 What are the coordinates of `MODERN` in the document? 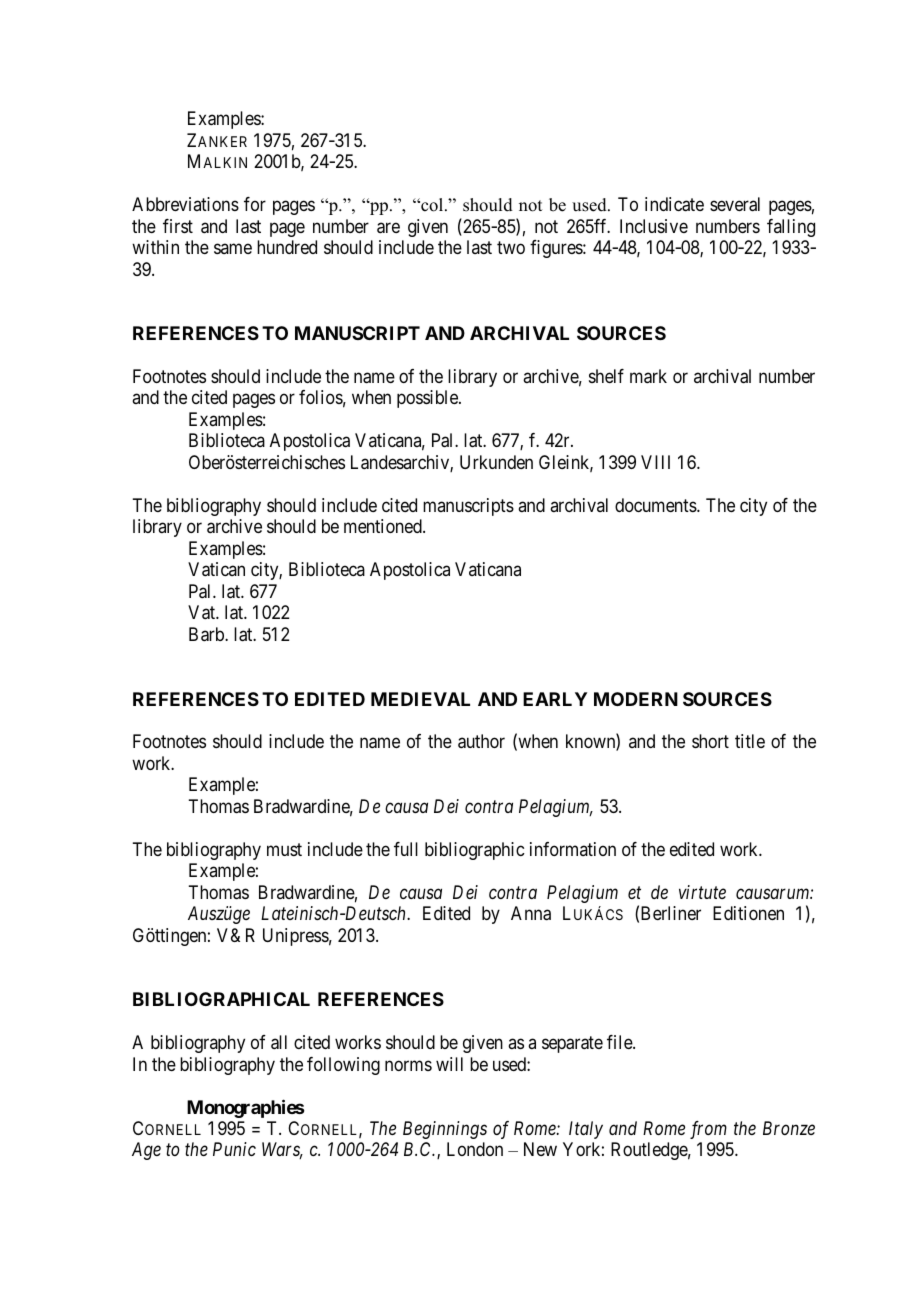 It's located at (636, 699).
